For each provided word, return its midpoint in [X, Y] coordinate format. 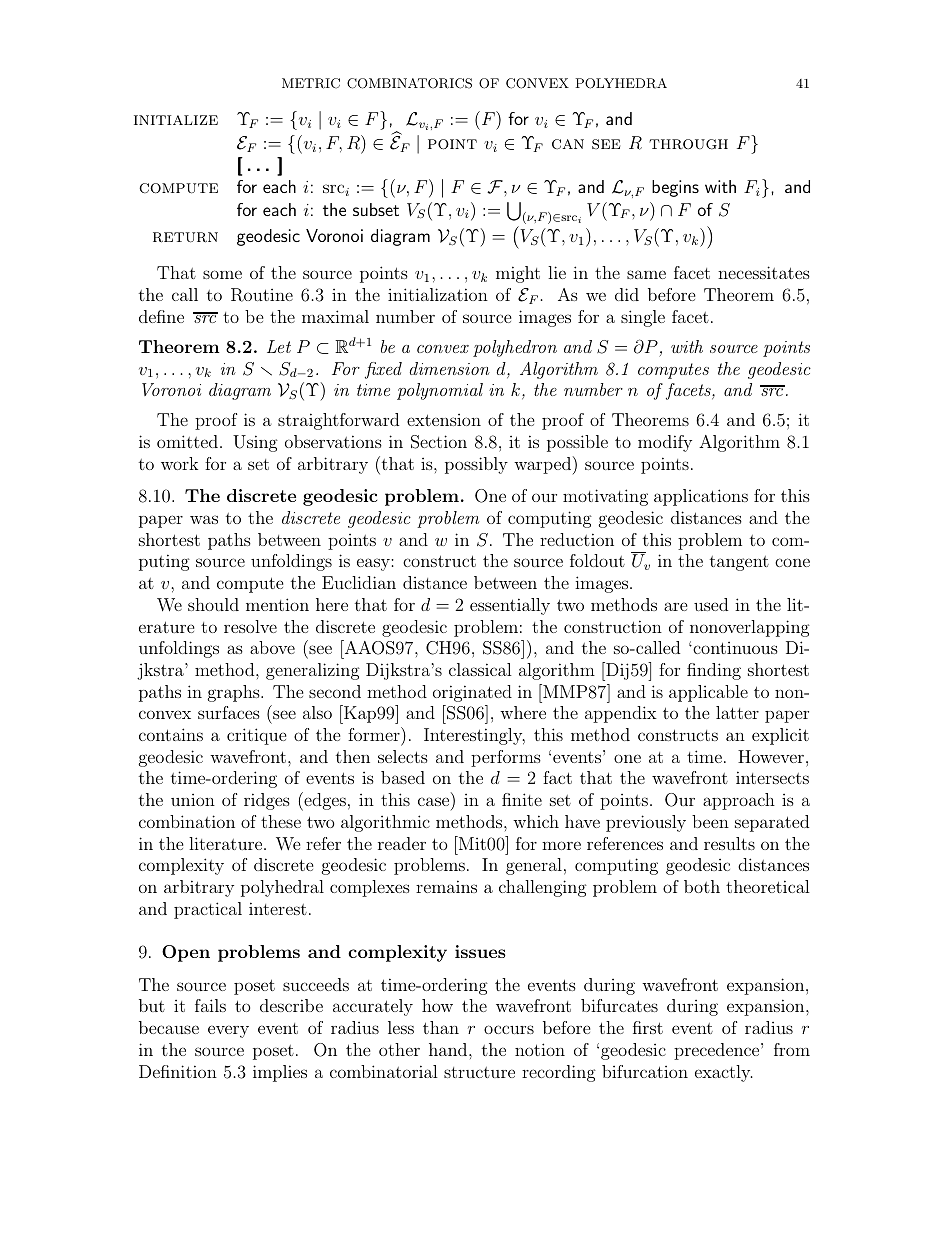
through [688, 144]
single [643, 318]
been [710, 821]
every [228, 1031]
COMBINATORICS [409, 83]
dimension [449, 368]
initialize [176, 120]
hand [449, 1049]
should [213, 604]
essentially [510, 606]
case [433, 801]
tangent [739, 563]
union [193, 800]
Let [279, 346]
